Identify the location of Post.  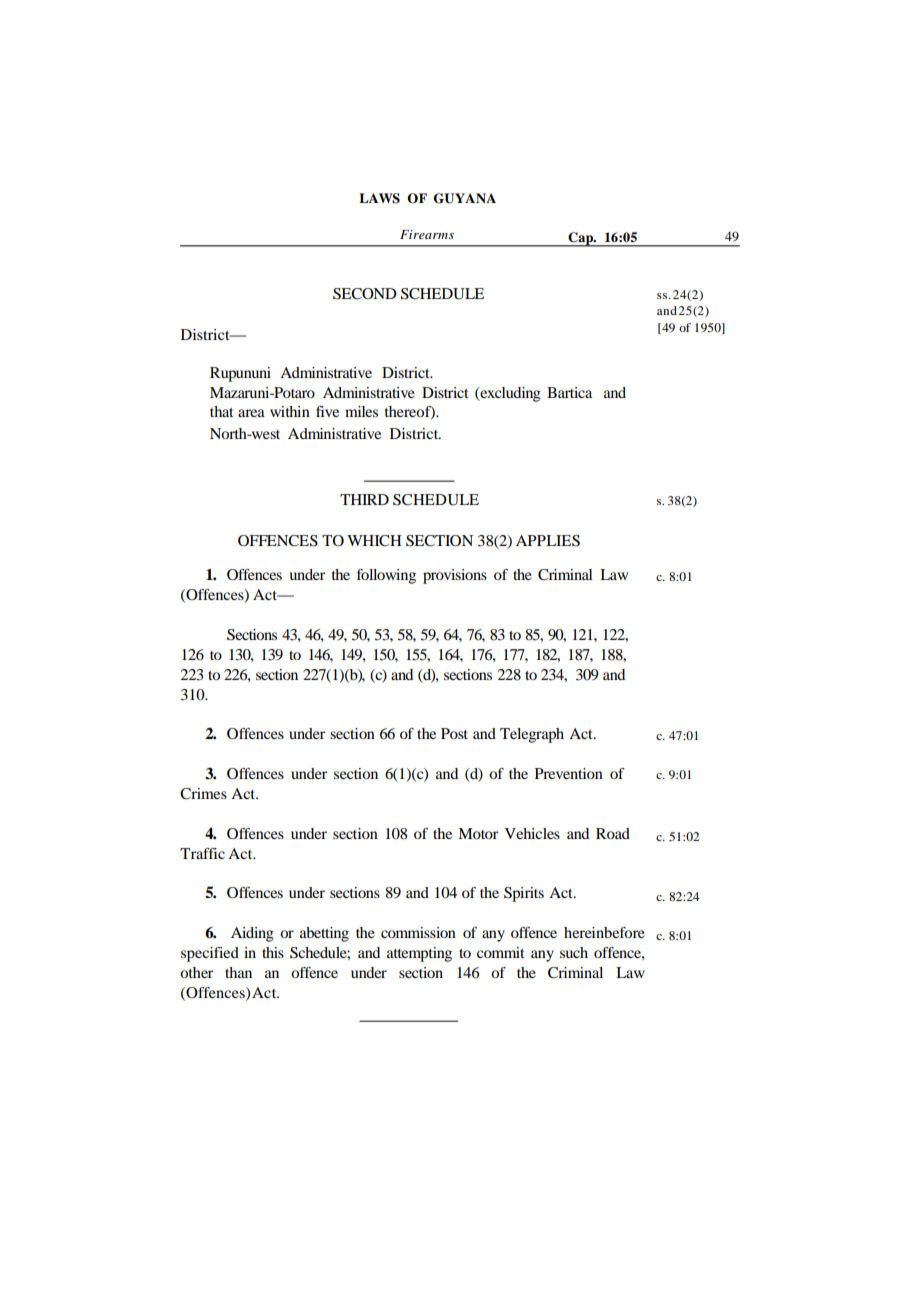
(454, 733).
